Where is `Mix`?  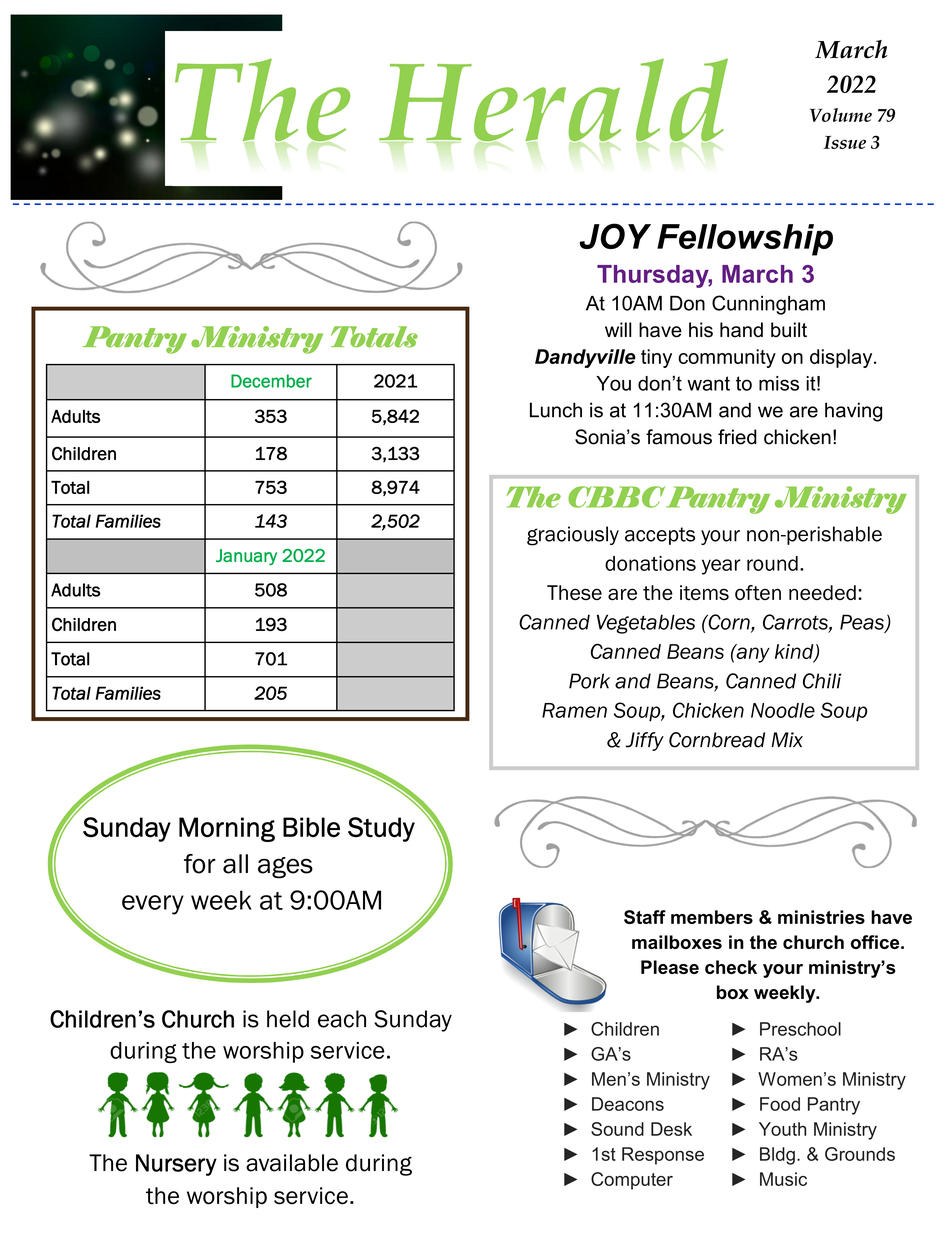 Mix is located at coordinates (787, 739).
